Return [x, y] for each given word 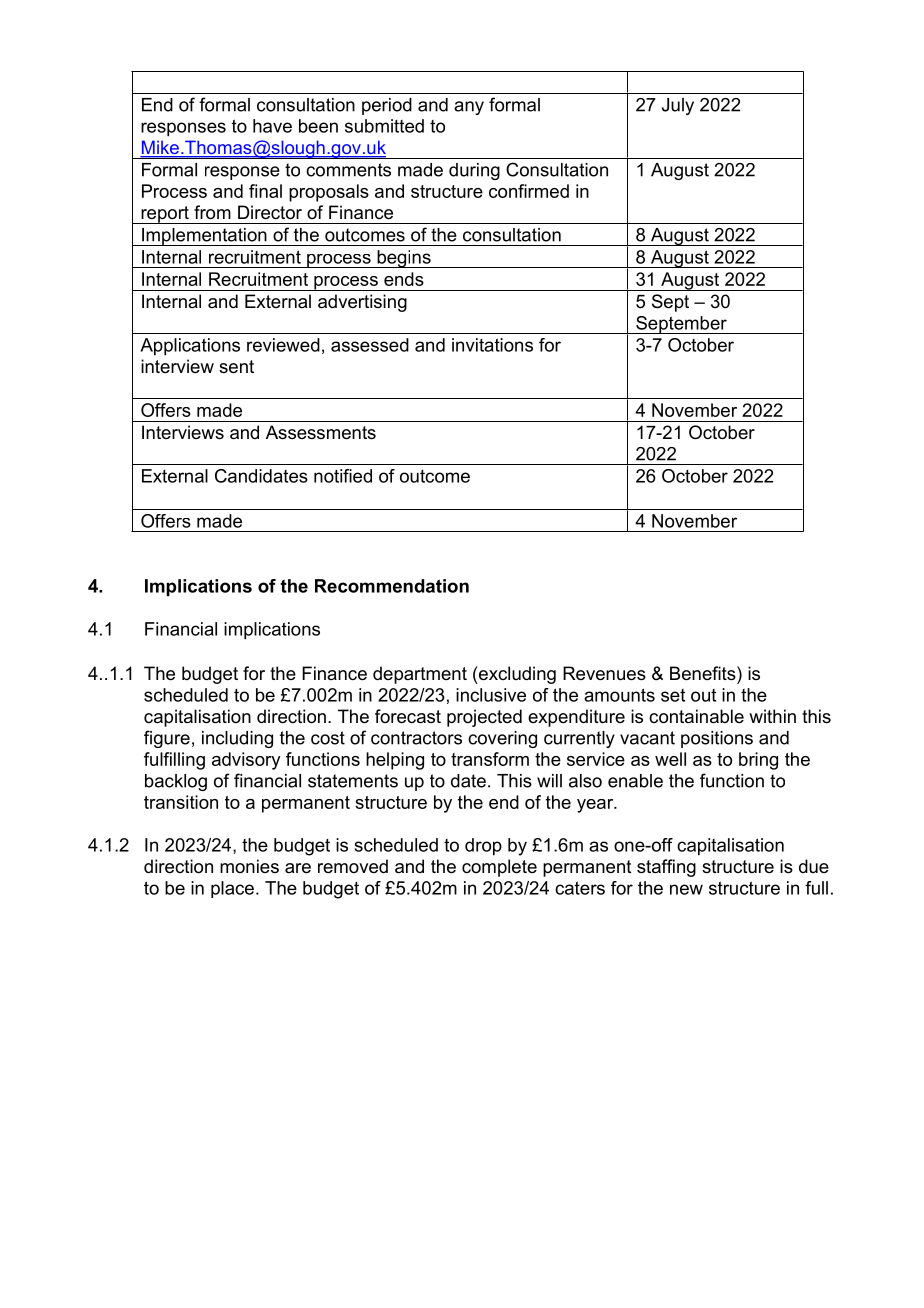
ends [404, 279]
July [678, 106]
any [469, 108]
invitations [492, 345]
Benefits [704, 673]
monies [249, 866]
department [420, 675]
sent [236, 367]
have [272, 126]
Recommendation [392, 586]
